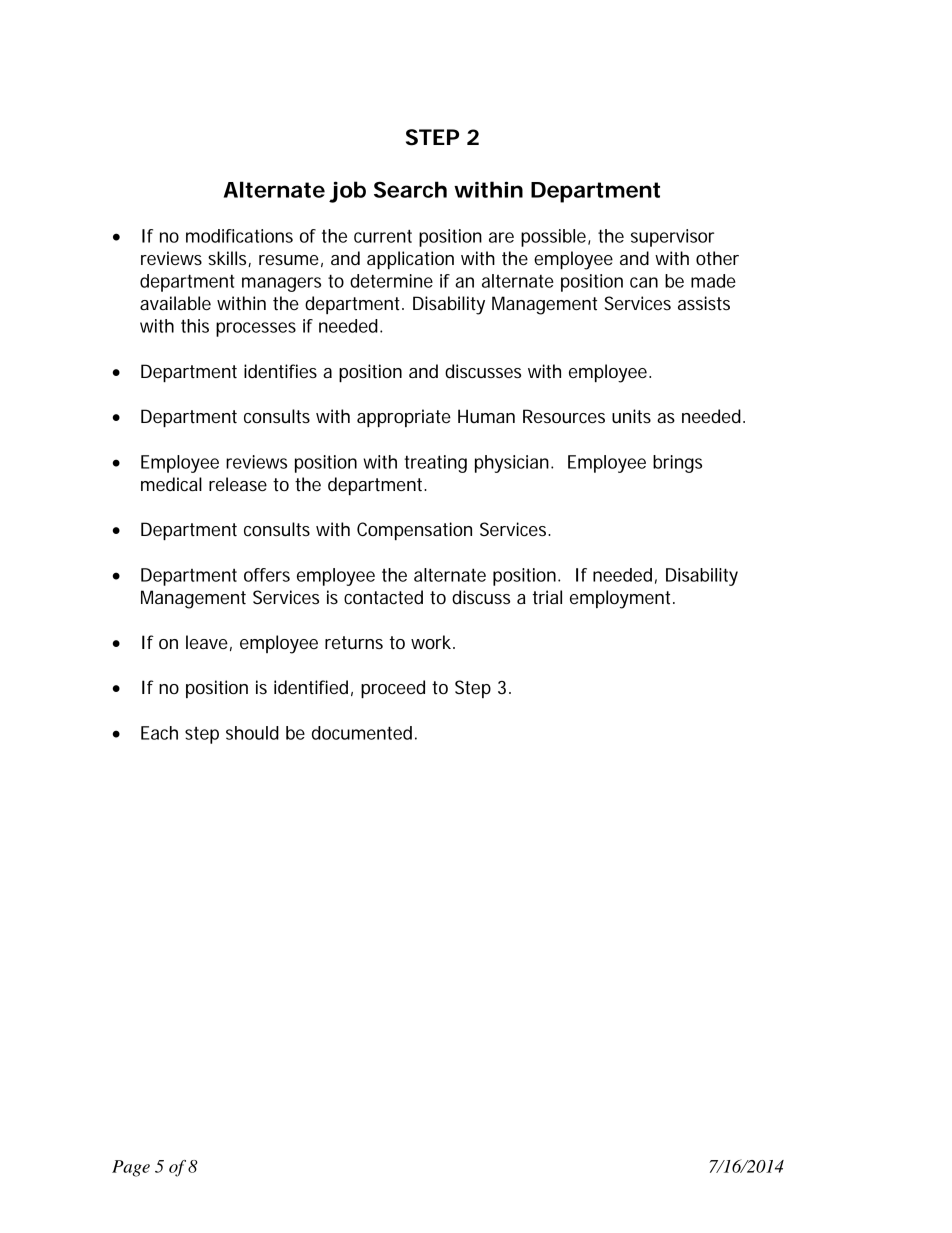  What do you see at coordinates (410, 189) in the screenshot?
I see `Search` at bounding box center [410, 189].
